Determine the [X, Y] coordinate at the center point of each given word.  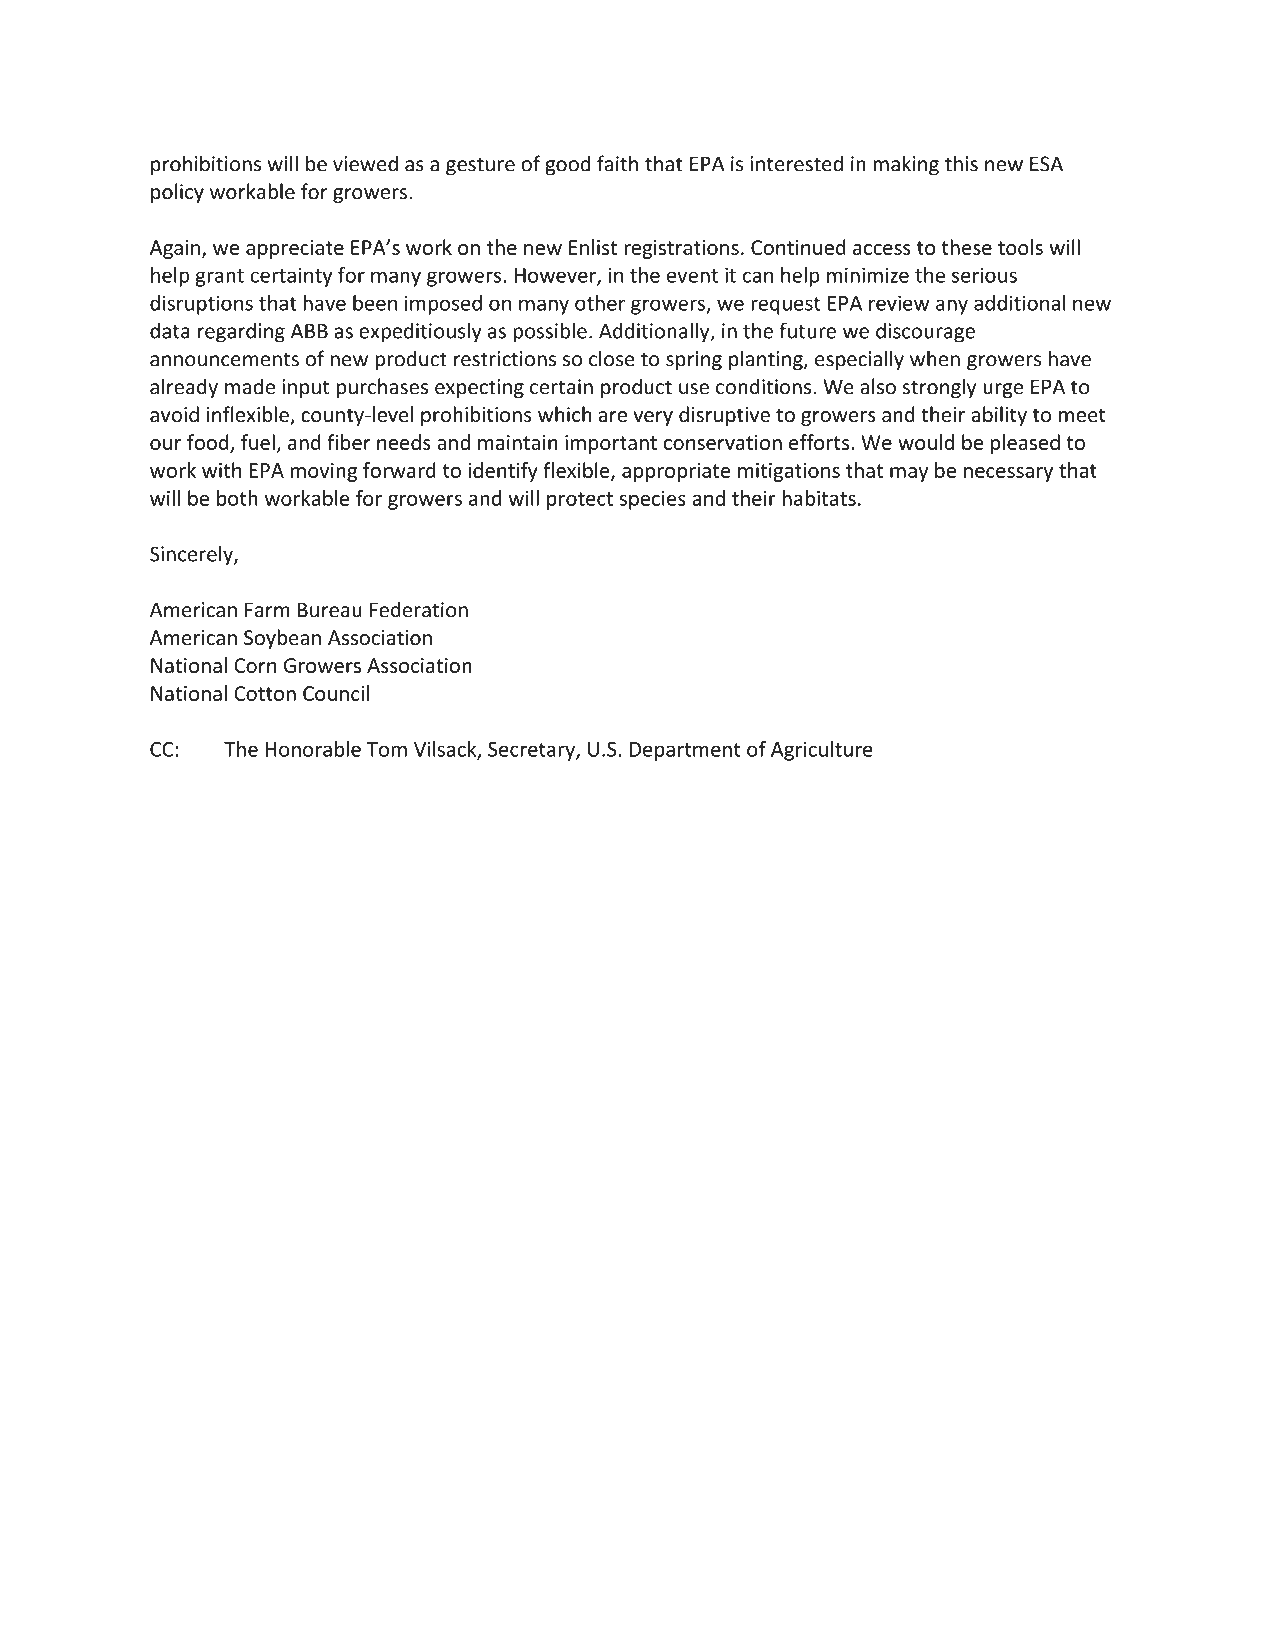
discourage [925, 332]
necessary [1008, 474]
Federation [419, 609]
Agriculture [822, 751]
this [961, 163]
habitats [819, 498]
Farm [267, 610]
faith [617, 163]
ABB [309, 331]
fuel [258, 442]
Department [685, 751]
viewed [365, 163]
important [611, 444]
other [600, 303]
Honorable [313, 749]
